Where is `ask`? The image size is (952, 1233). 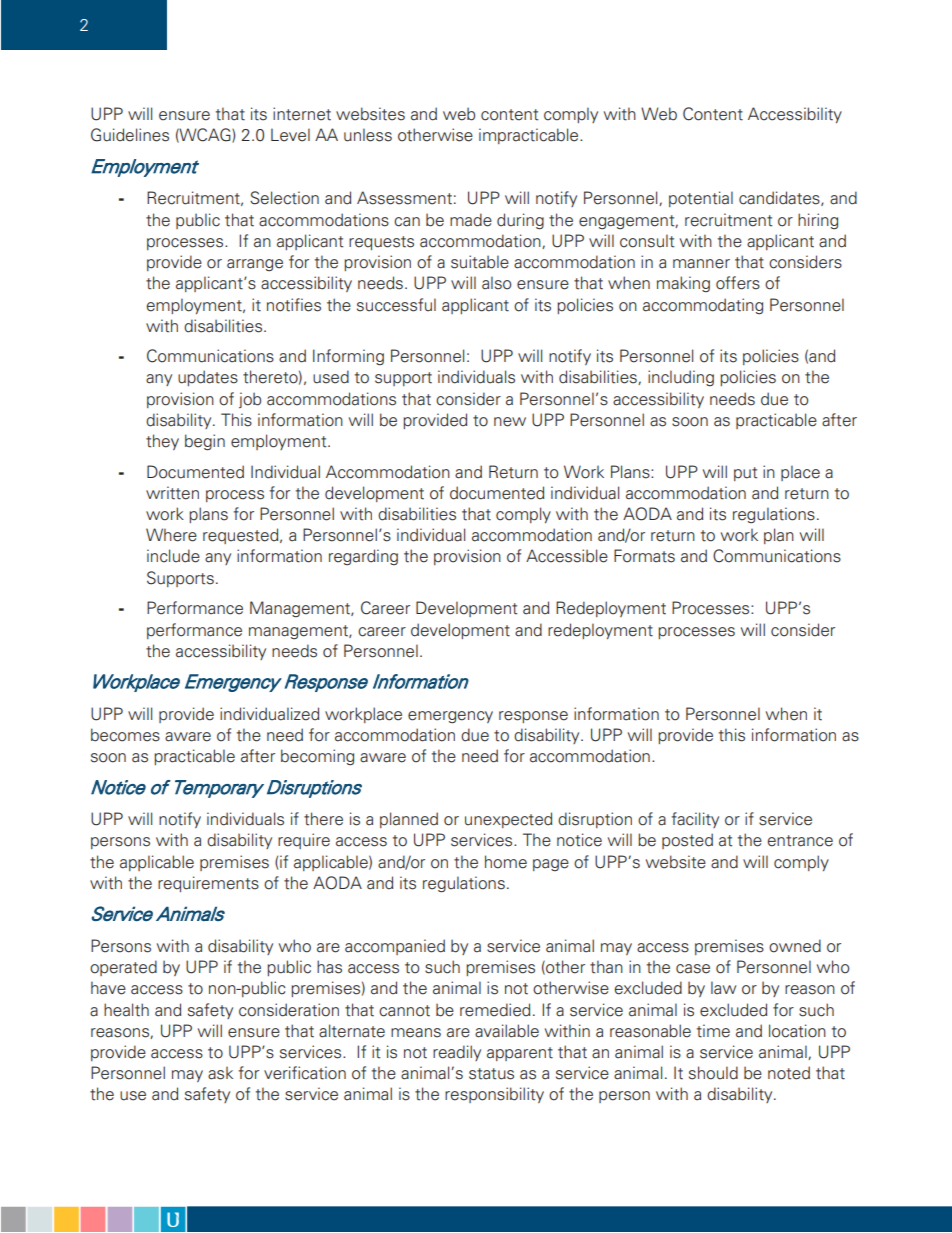
ask is located at coordinates (220, 1073).
